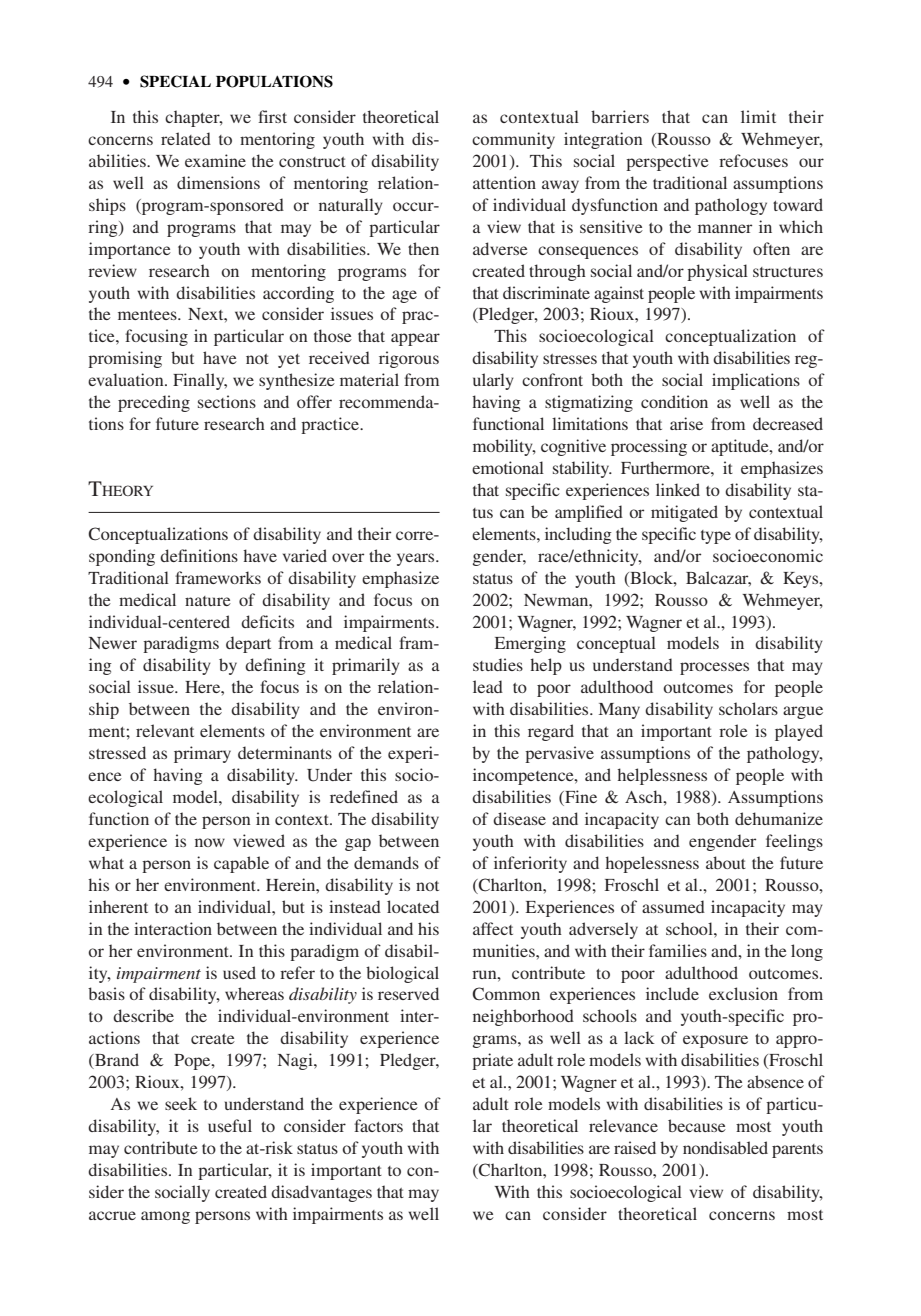  What do you see at coordinates (186, 138) in the image?
I see `related` at bounding box center [186, 138].
